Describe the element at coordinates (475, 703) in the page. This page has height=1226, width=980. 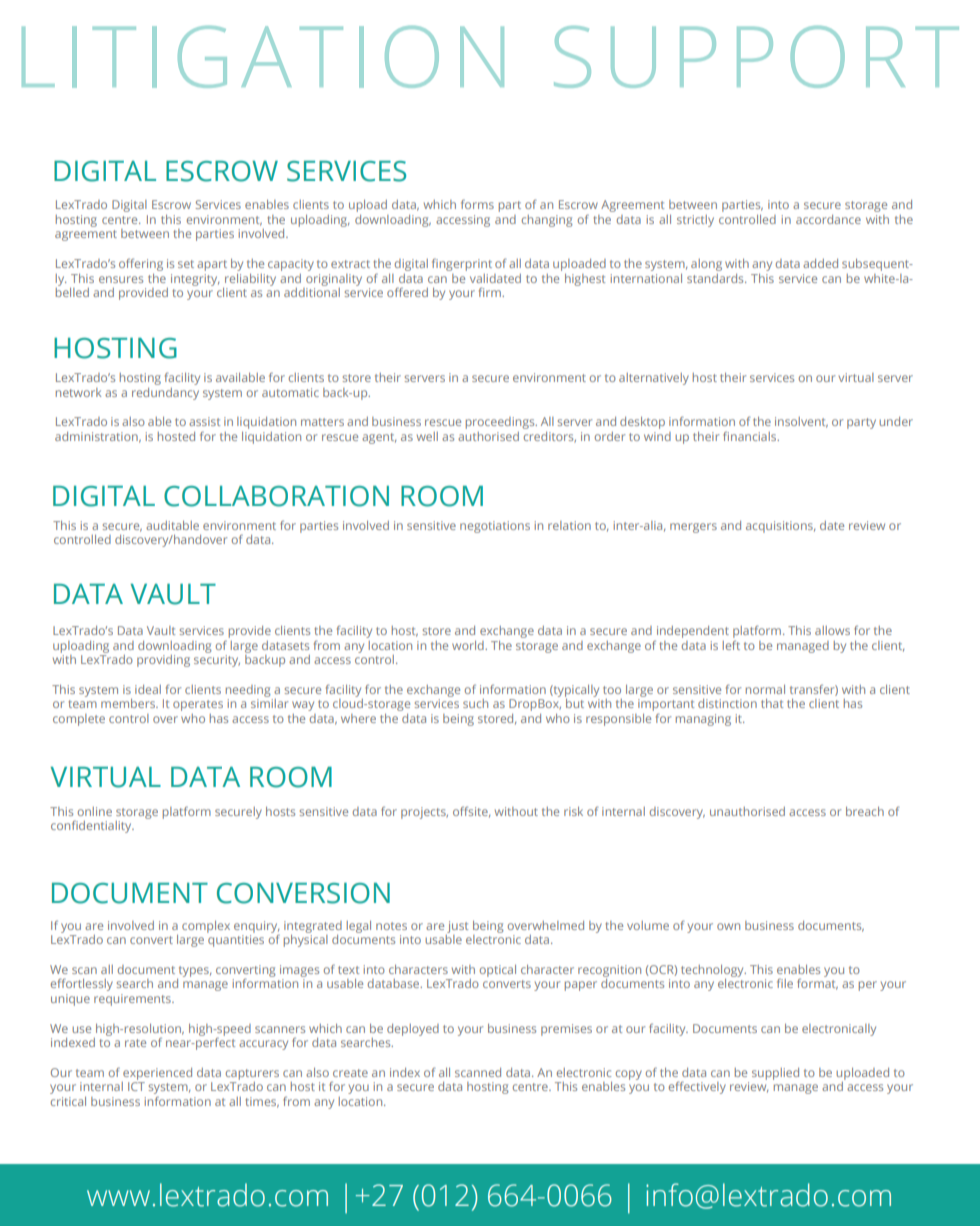
I see `such` at that location.
